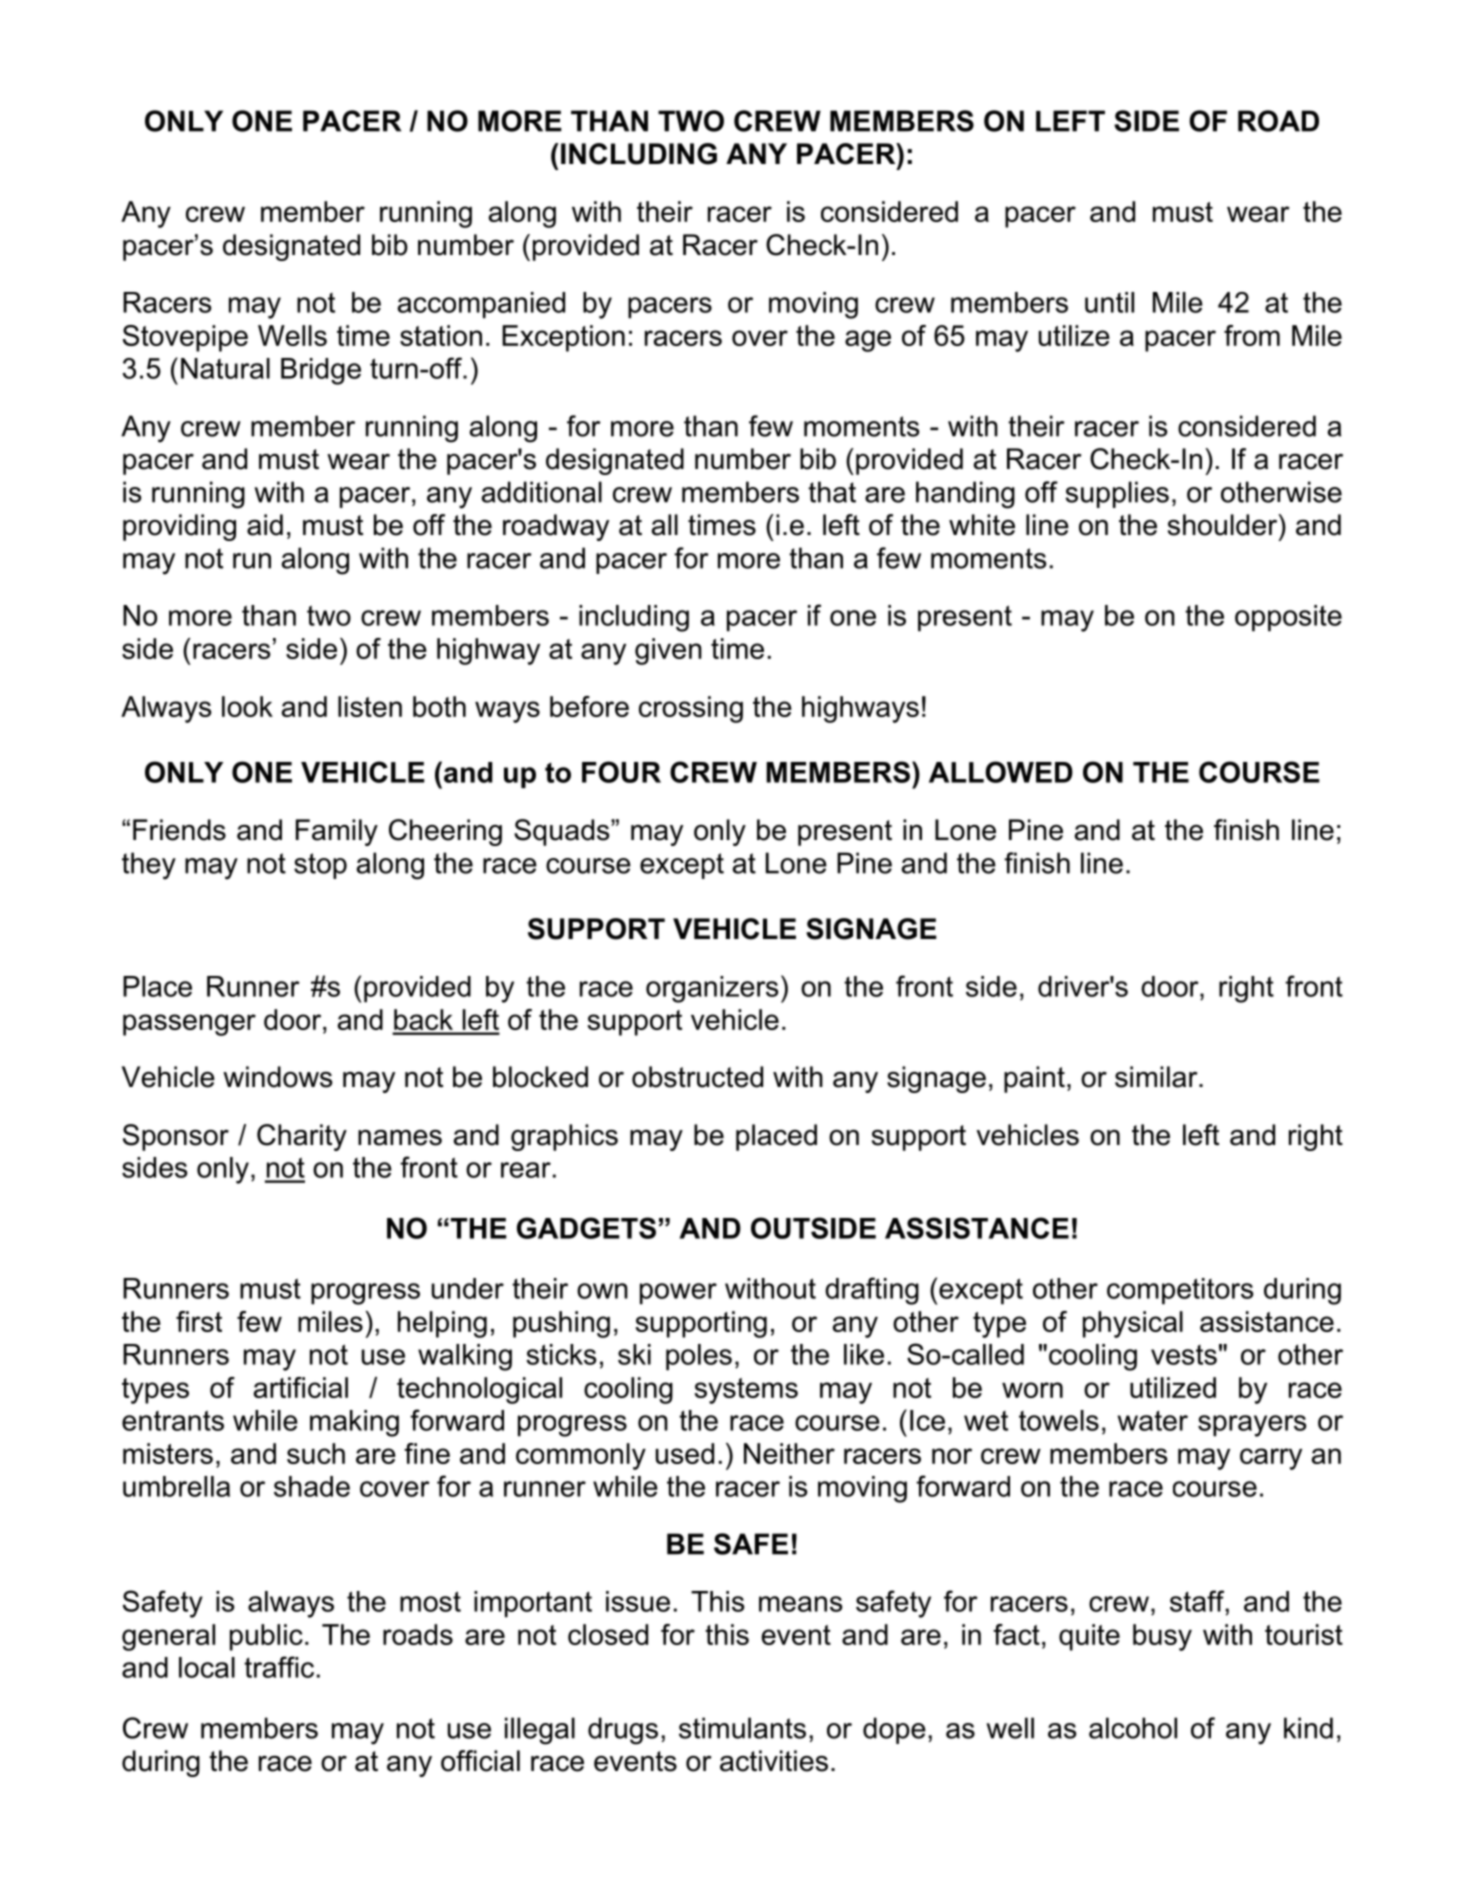 This screenshot has width=1462, height=1892. Describe the element at coordinates (742, 1728) in the screenshot. I see `stimulants` at that location.
